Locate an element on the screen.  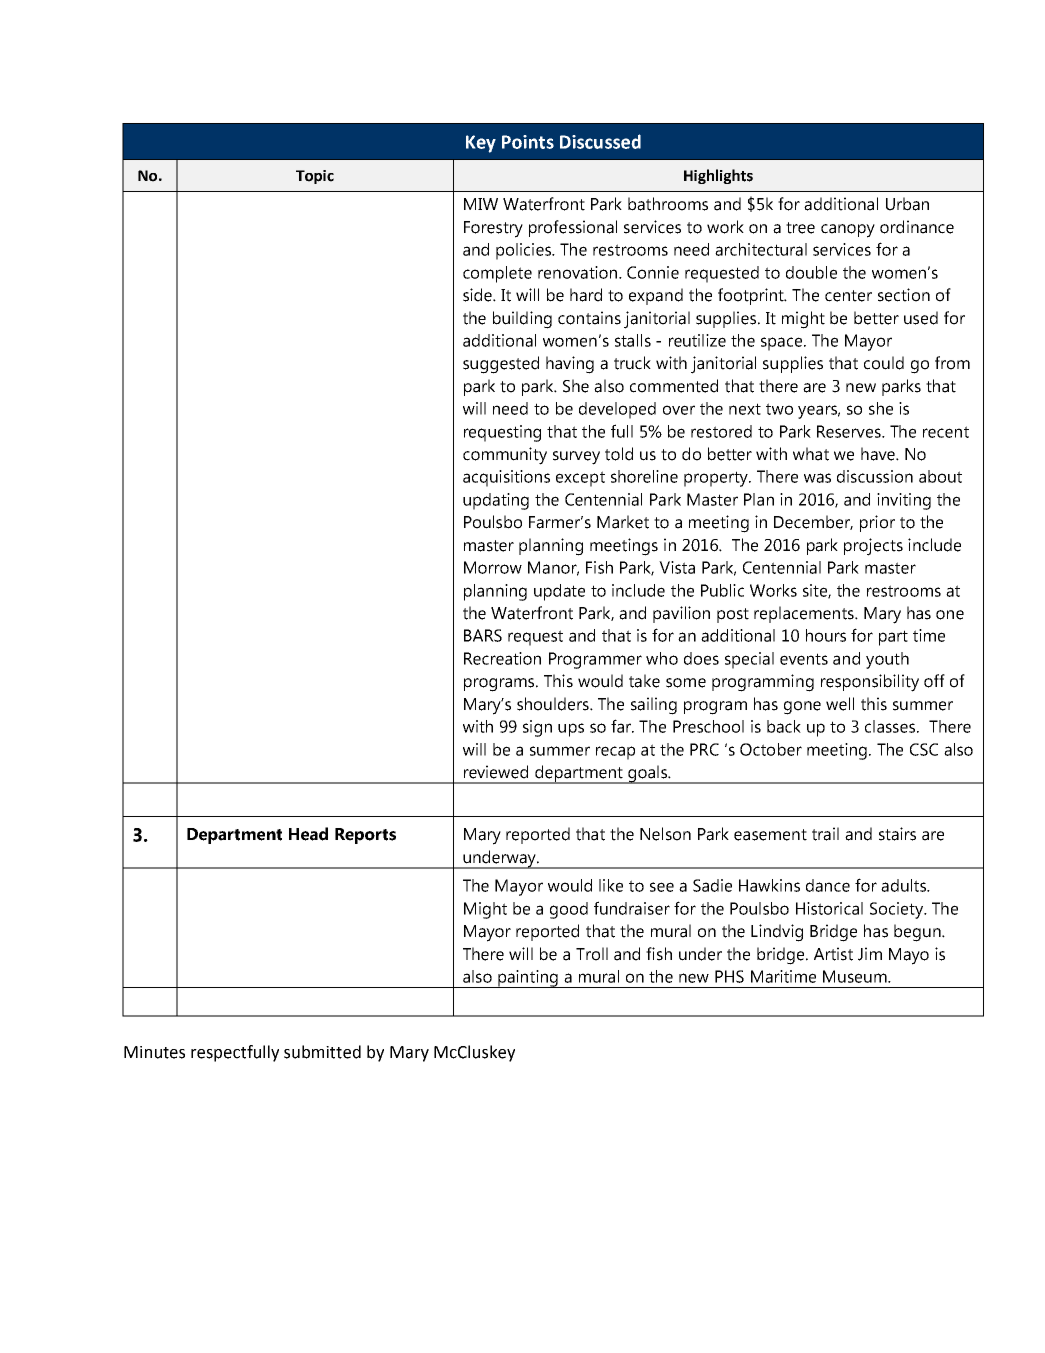
Points is located at coordinates (528, 142).
